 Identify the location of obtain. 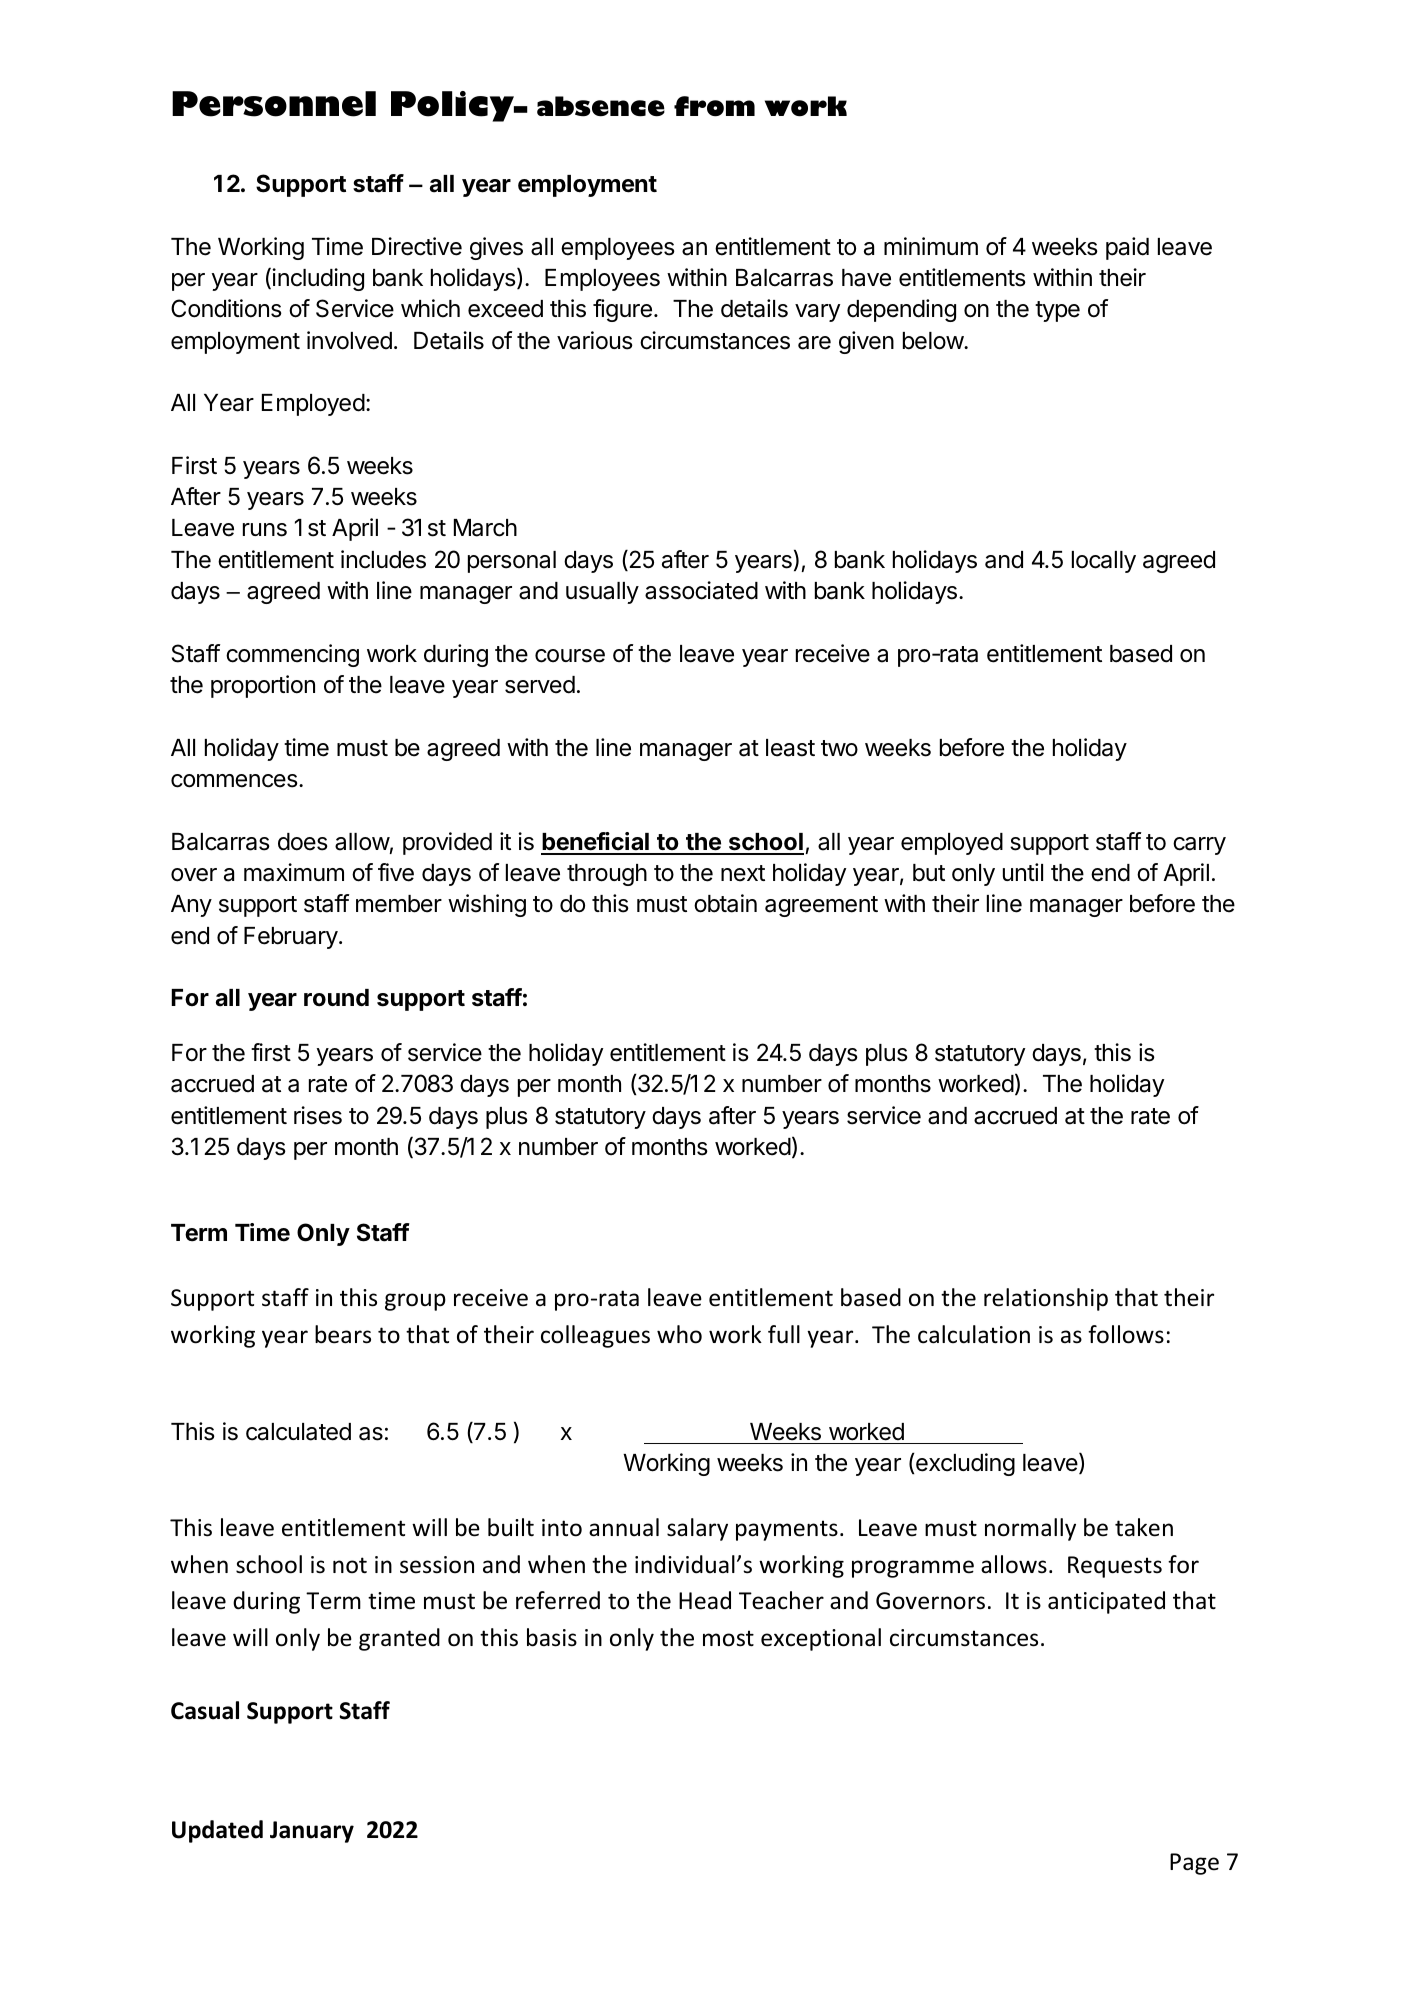
(725, 903).
